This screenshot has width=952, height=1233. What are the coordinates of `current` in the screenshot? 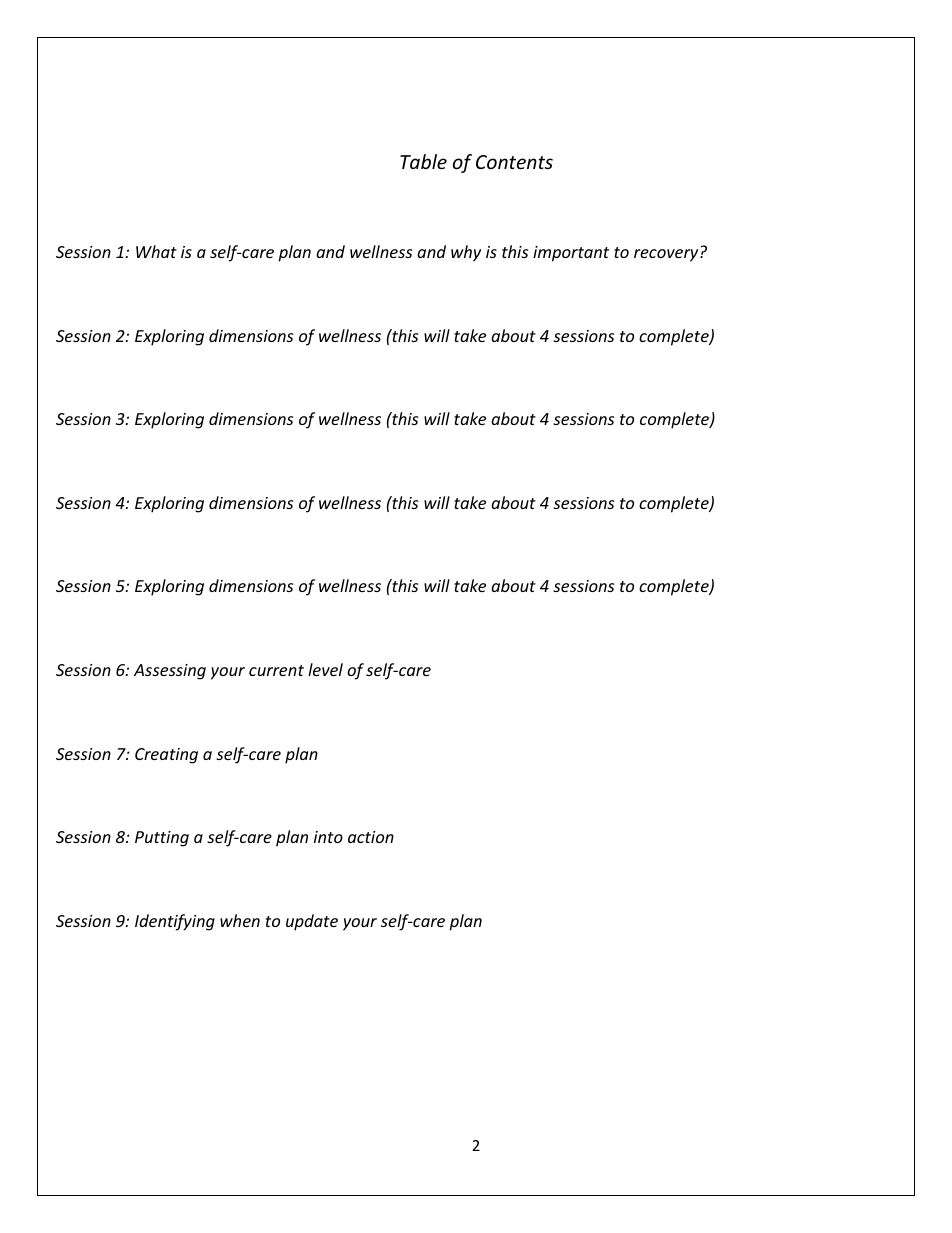 It's located at (276, 670).
